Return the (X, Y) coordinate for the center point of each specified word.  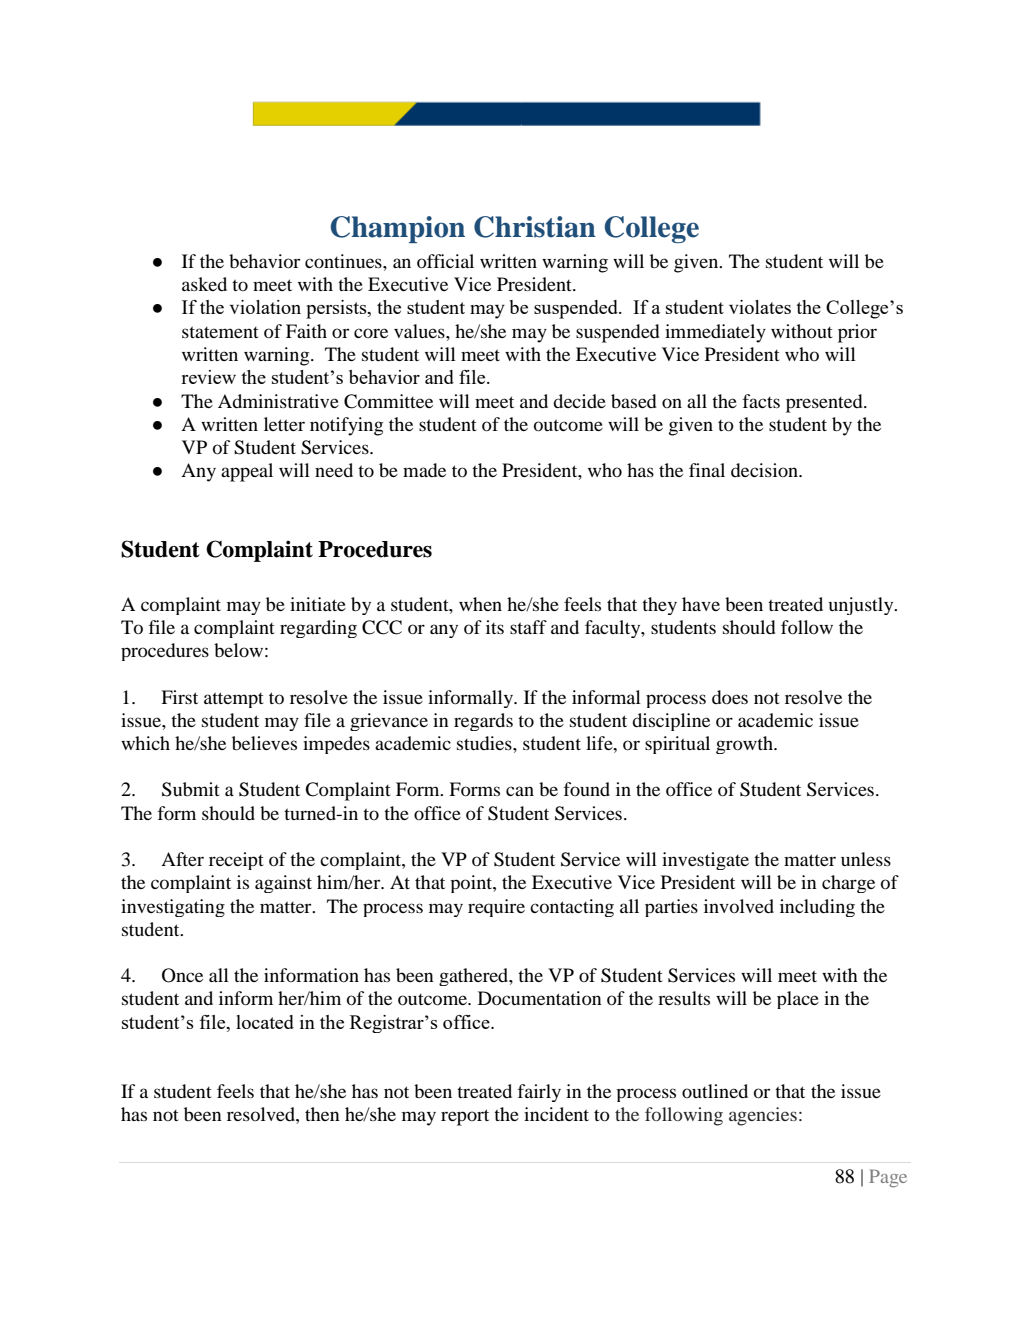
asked (204, 284)
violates (760, 307)
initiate (318, 604)
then (322, 1114)
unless (866, 859)
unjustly (862, 606)
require (496, 908)
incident (556, 1114)
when (480, 604)
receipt (236, 861)
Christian (535, 227)
